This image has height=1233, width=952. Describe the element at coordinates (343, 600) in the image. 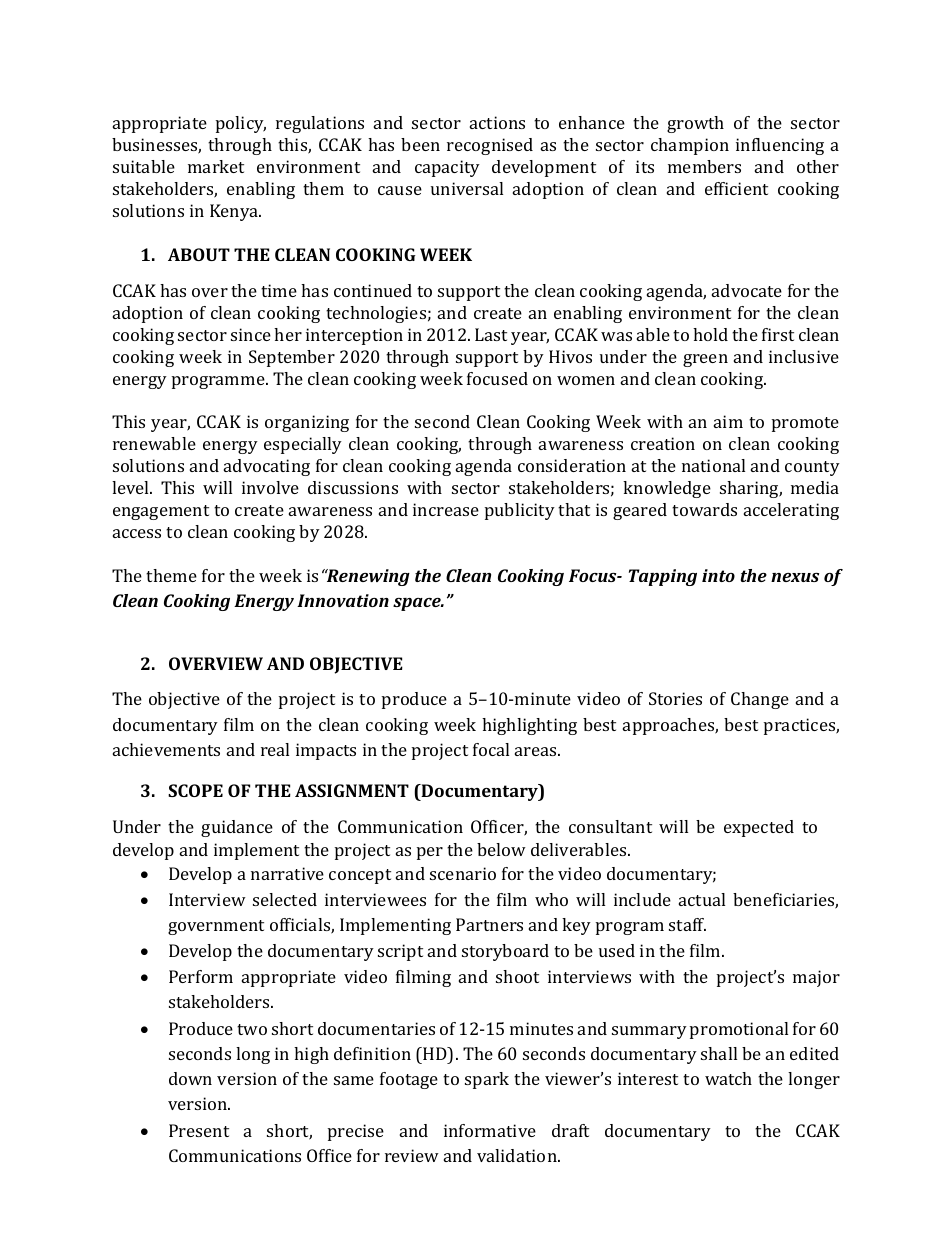

I see `Innovation` at that location.
